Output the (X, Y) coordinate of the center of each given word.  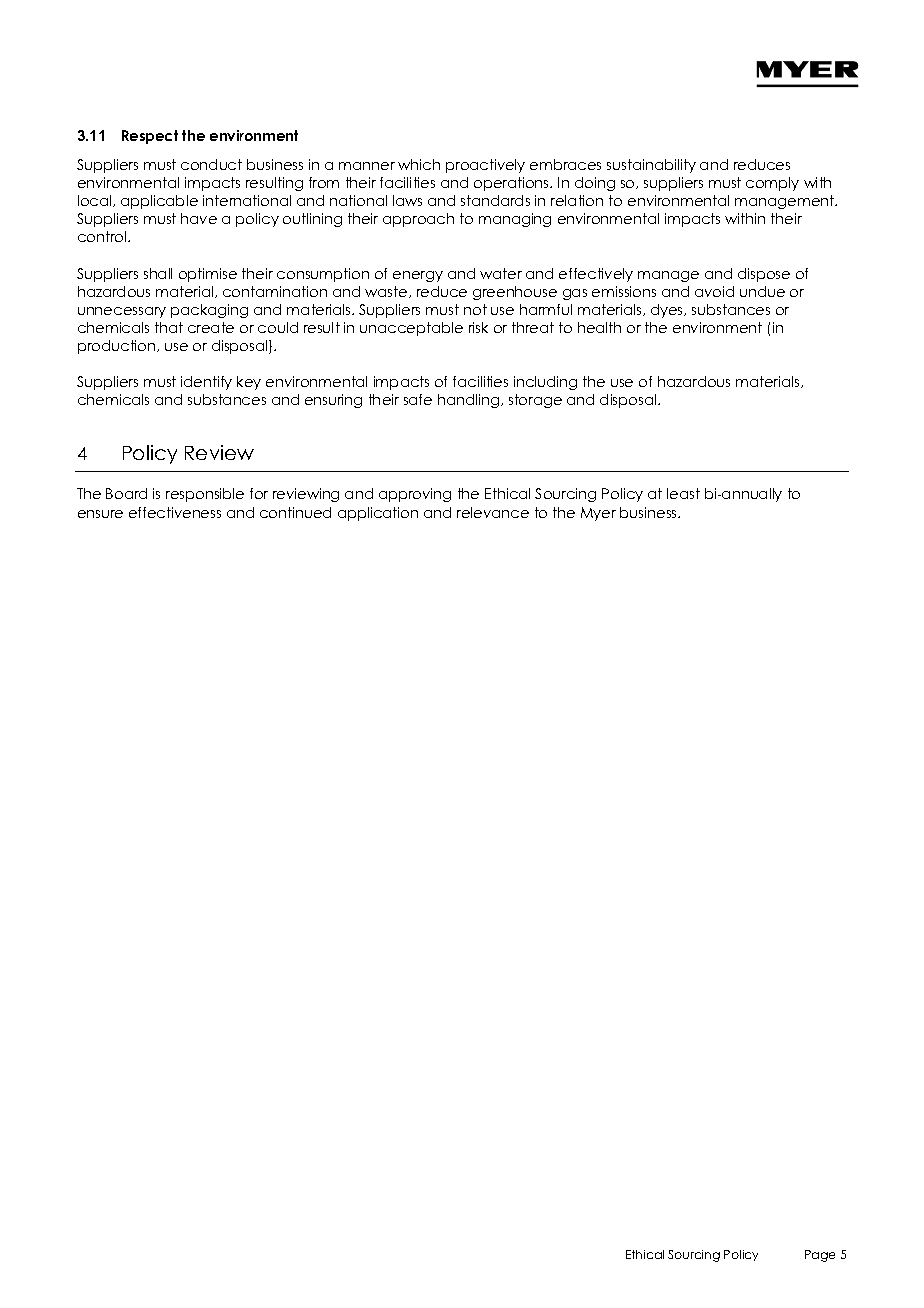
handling (470, 401)
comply (772, 184)
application (378, 514)
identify (206, 383)
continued (295, 512)
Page (820, 1256)
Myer (598, 514)
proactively (485, 166)
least (683, 493)
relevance (493, 512)
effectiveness (175, 512)
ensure (100, 514)
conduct (211, 164)
